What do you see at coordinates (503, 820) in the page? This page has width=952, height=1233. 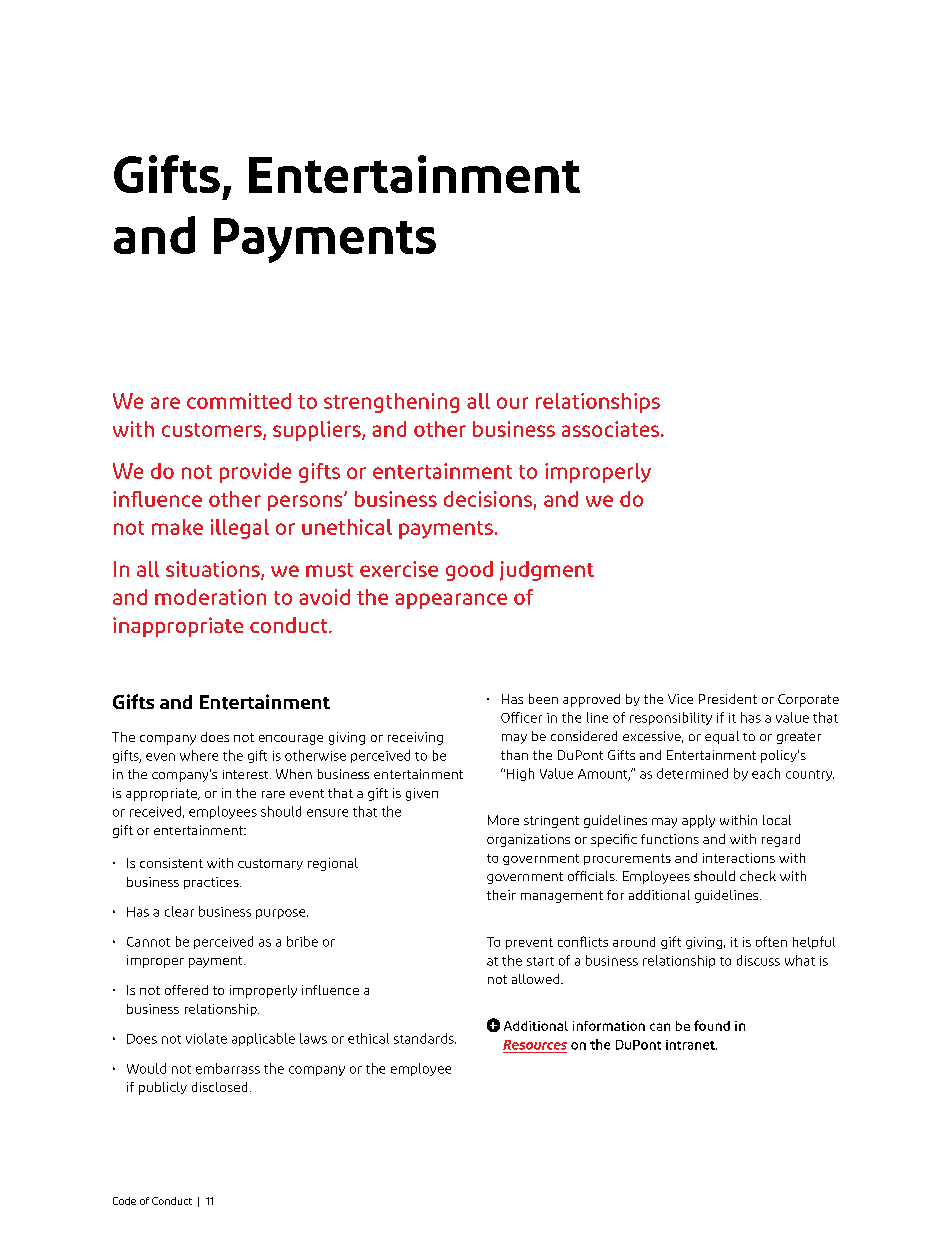 I see `More` at bounding box center [503, 820].
